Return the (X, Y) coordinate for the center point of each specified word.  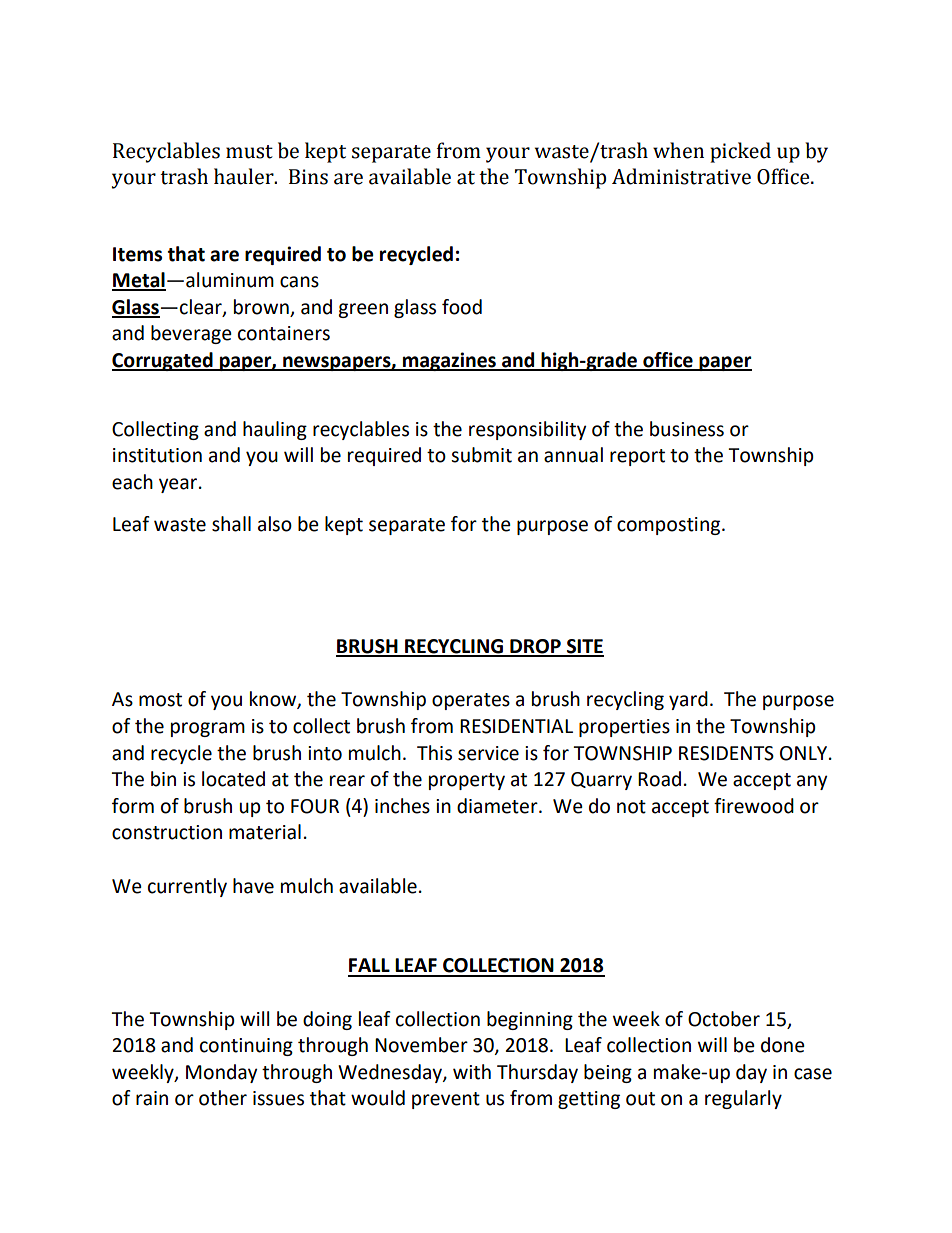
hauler (245, 176)
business (687, 429)
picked (740, 152)
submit (481, 455)
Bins (308, 177)
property (467, 781)
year (179, 485)
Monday (221, 1073)
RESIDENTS (726, 753)
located (233, 779)
